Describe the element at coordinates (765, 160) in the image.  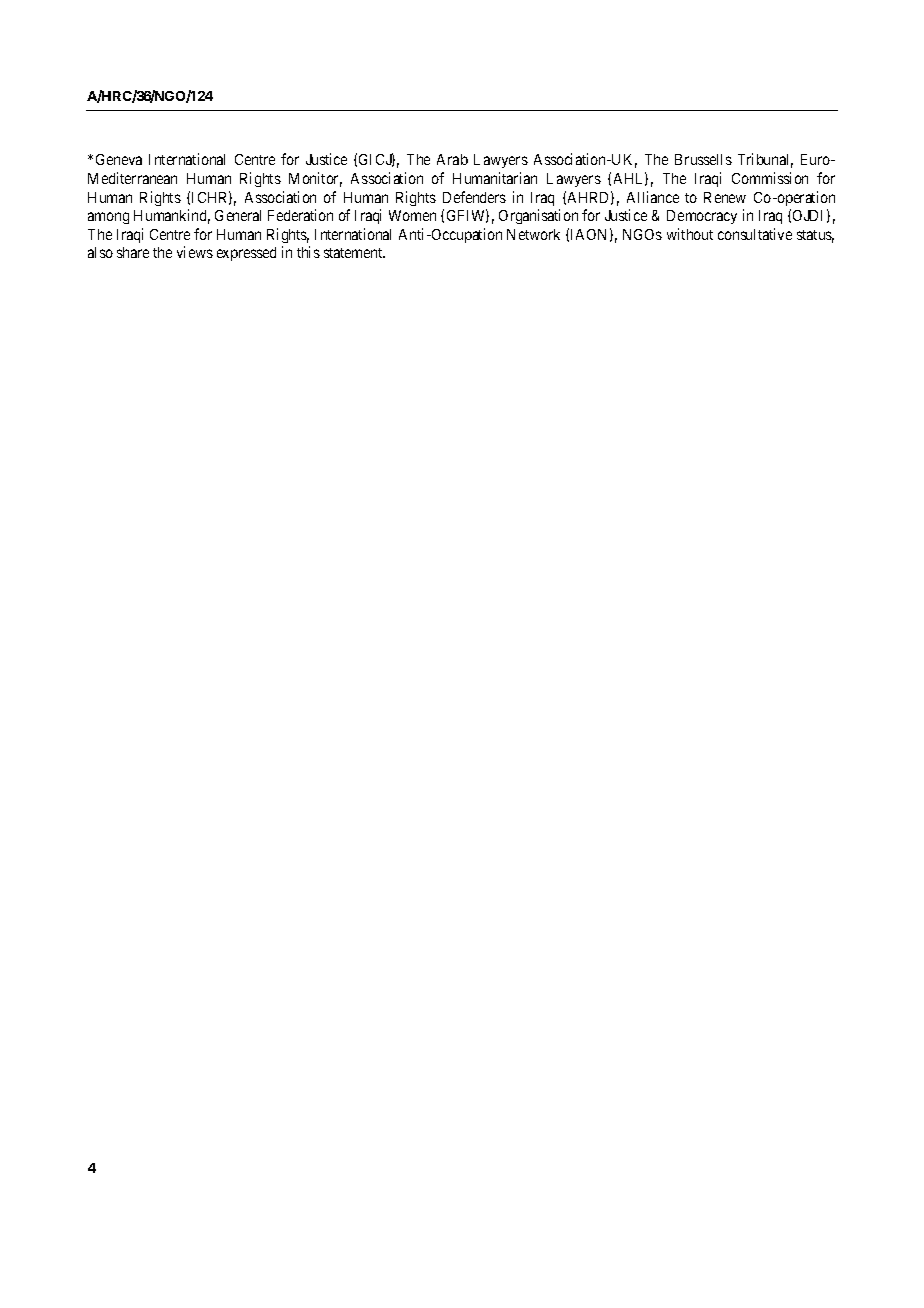
I see `Tribunal` at that location.
